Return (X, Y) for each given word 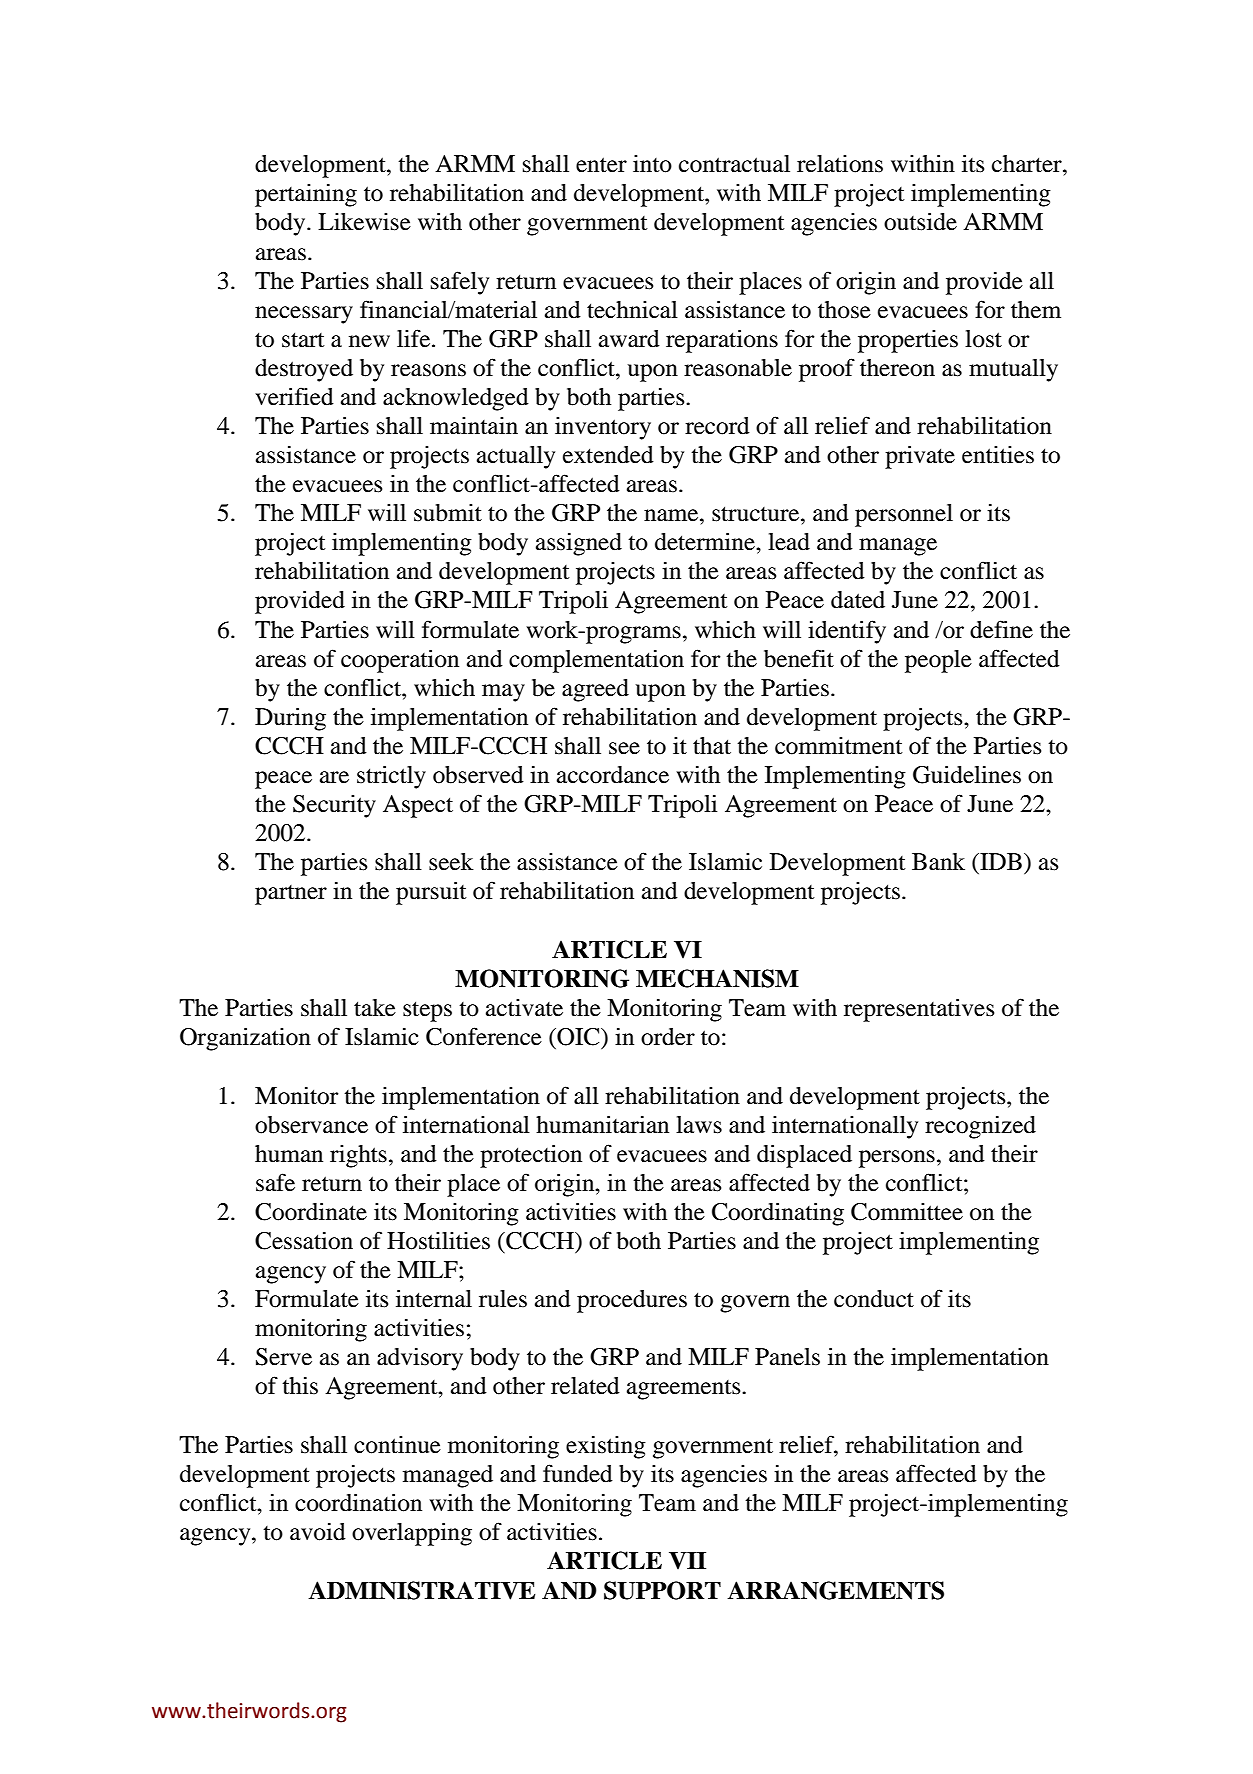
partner (291, 895)
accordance (613, 775)
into (652, 164)
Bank (938, 862)
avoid (318, 1532)
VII (687, 1561)
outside (920, 221)
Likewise (364, 222)
